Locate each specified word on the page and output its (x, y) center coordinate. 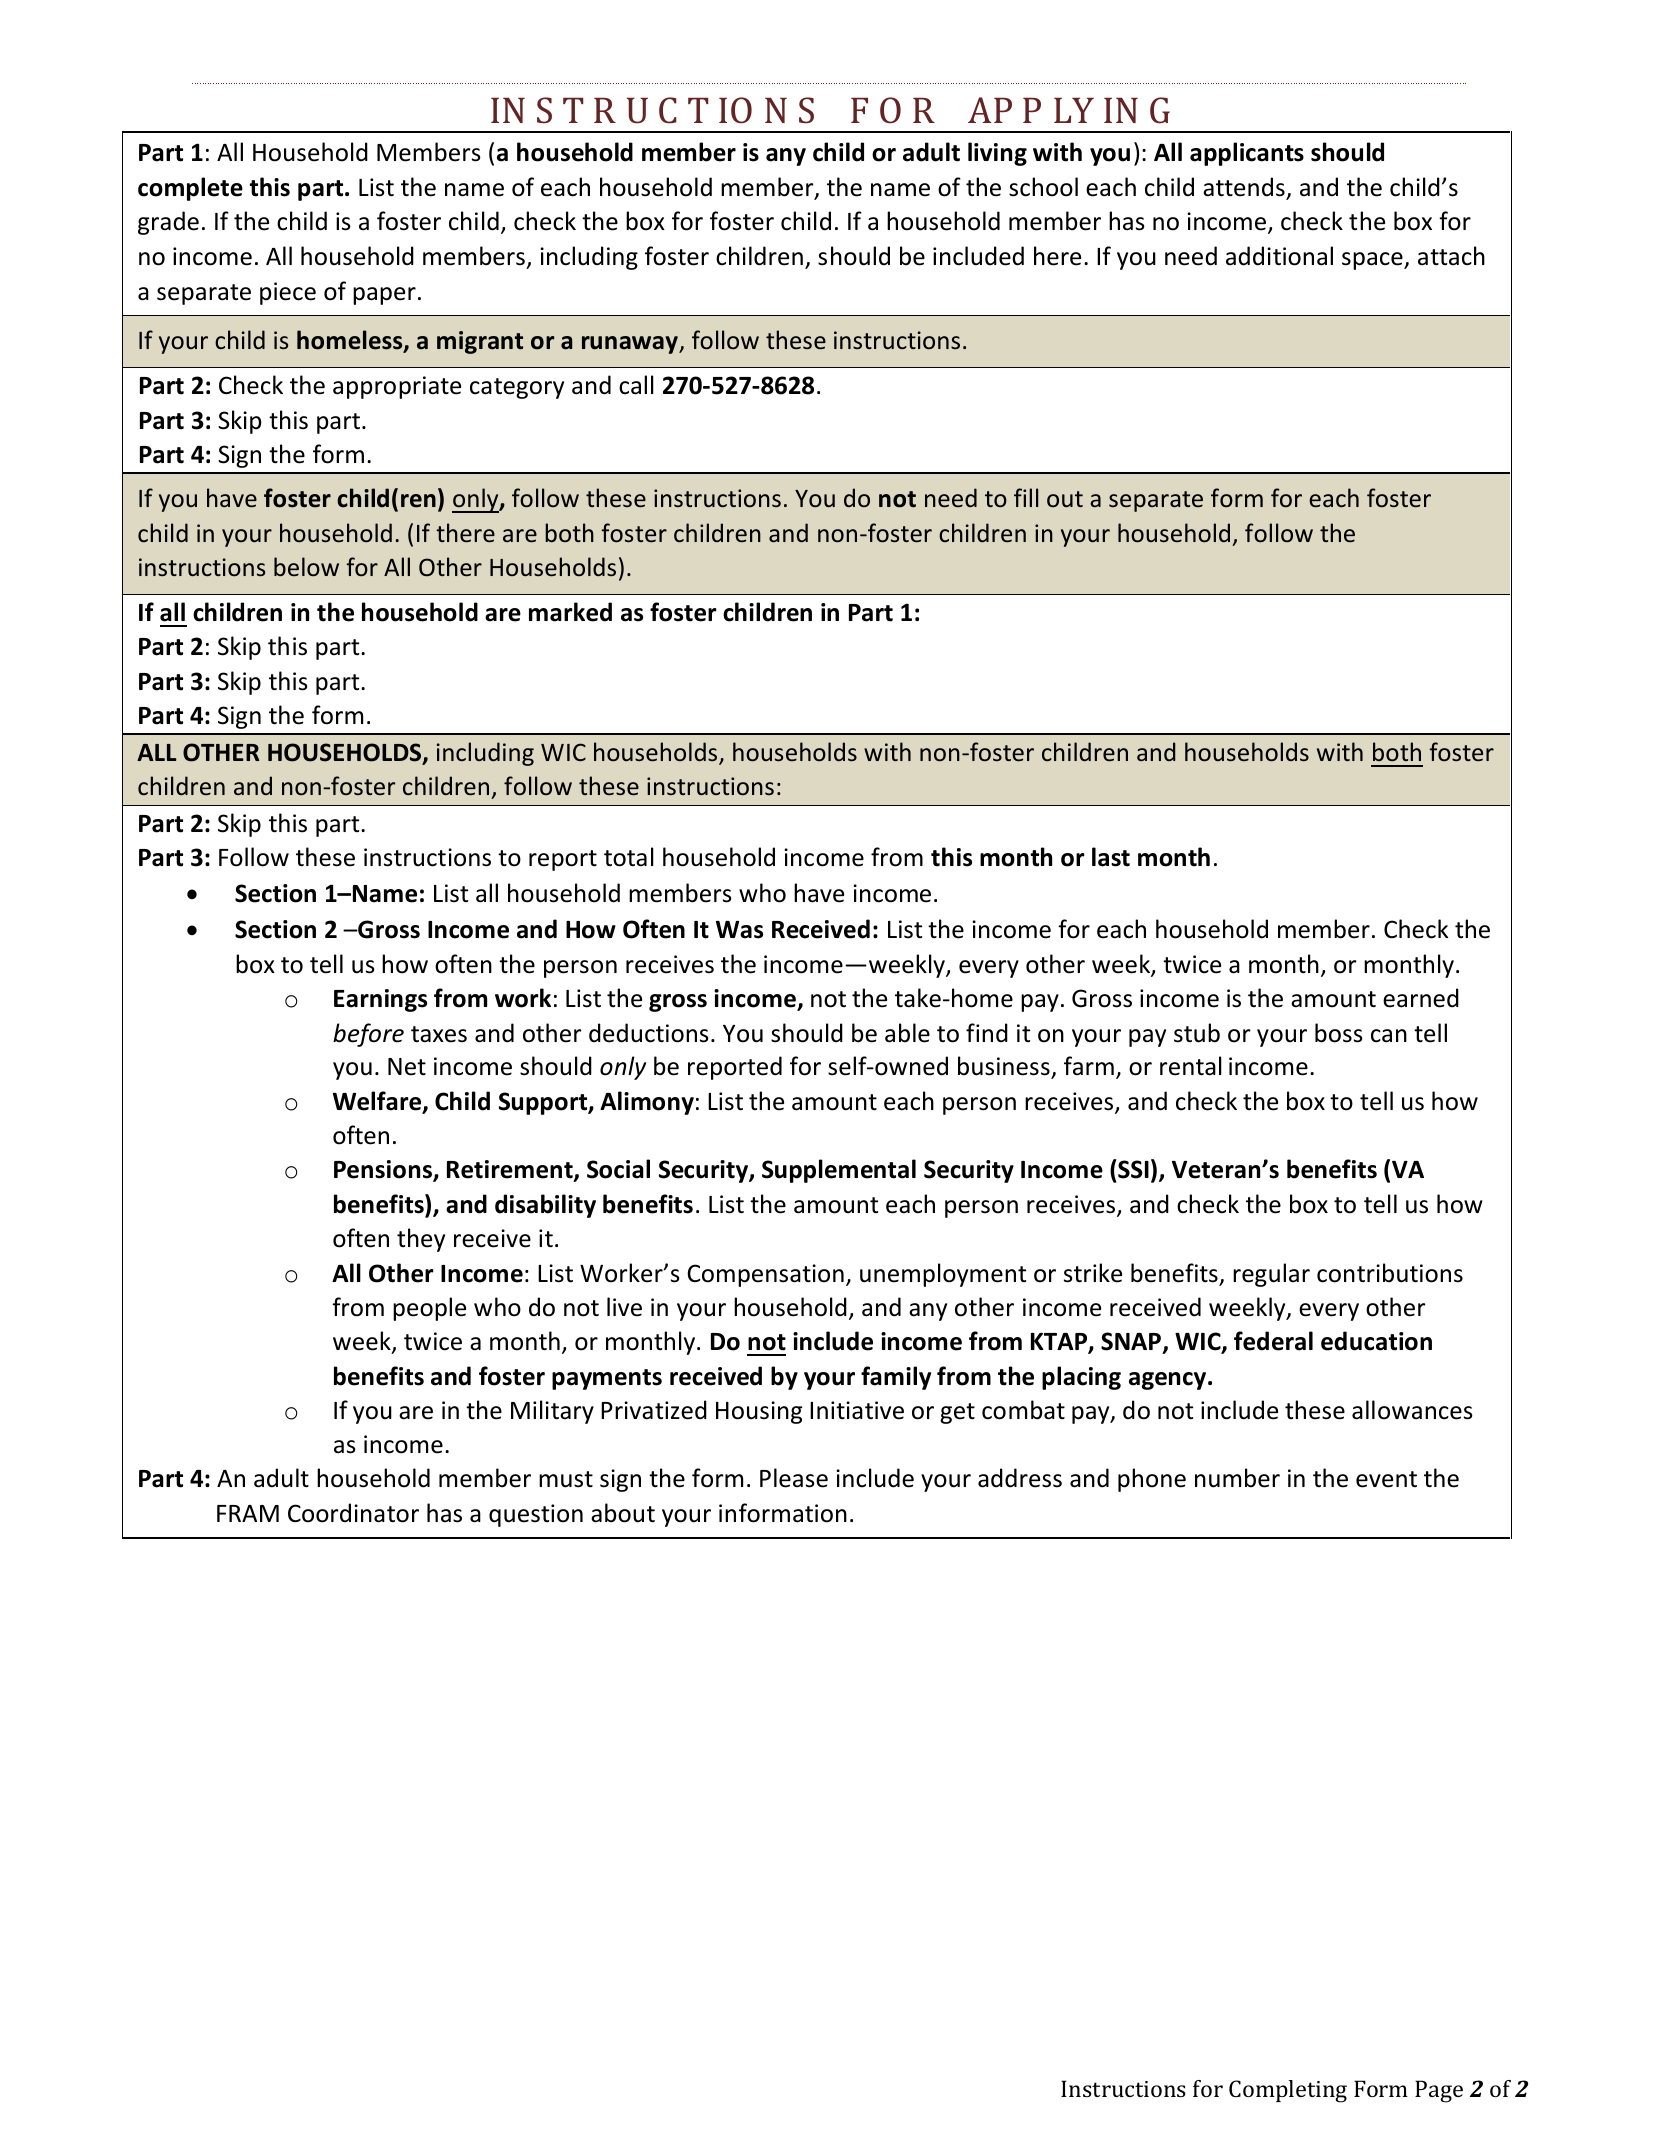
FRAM (248, 1513)
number (1237, 1478)
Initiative (857, 1410)
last (1111, 857)
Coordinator (353, 1513)
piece (288, 293)
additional (1279, 256)
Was (739, 930)
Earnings (380, 1000)
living (997, 154)
